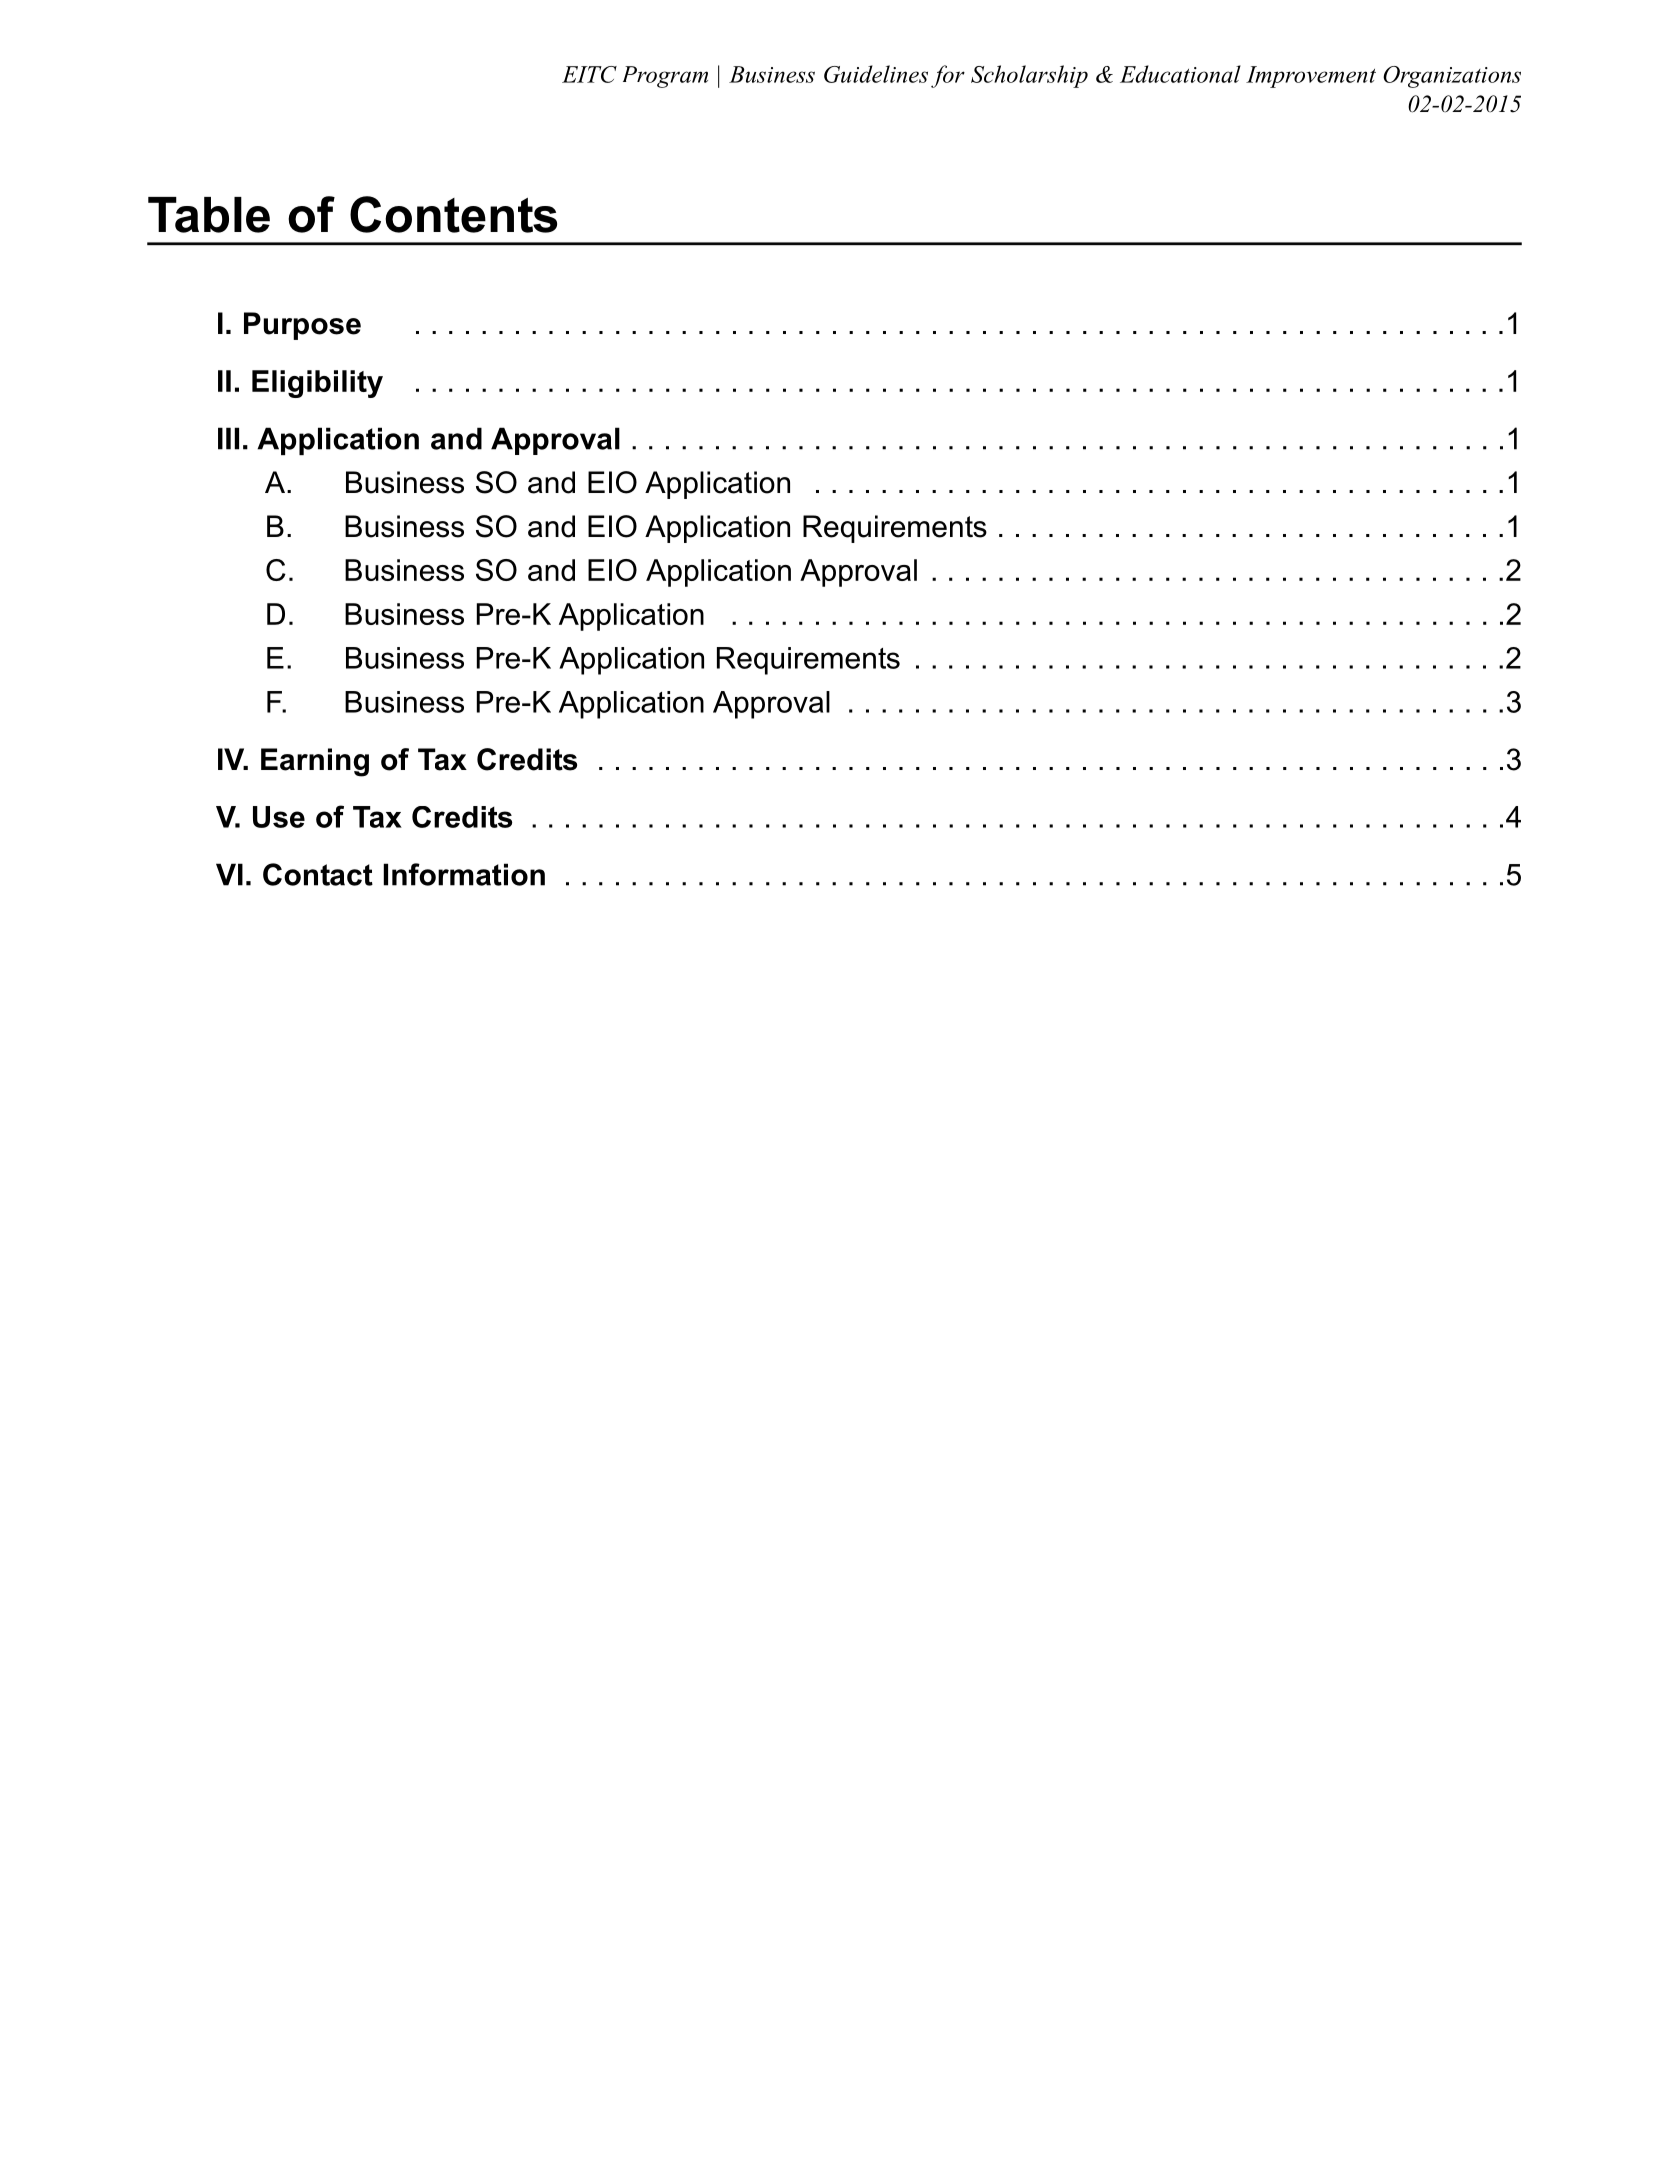  I want to click on Contact, so click(318, 874).
